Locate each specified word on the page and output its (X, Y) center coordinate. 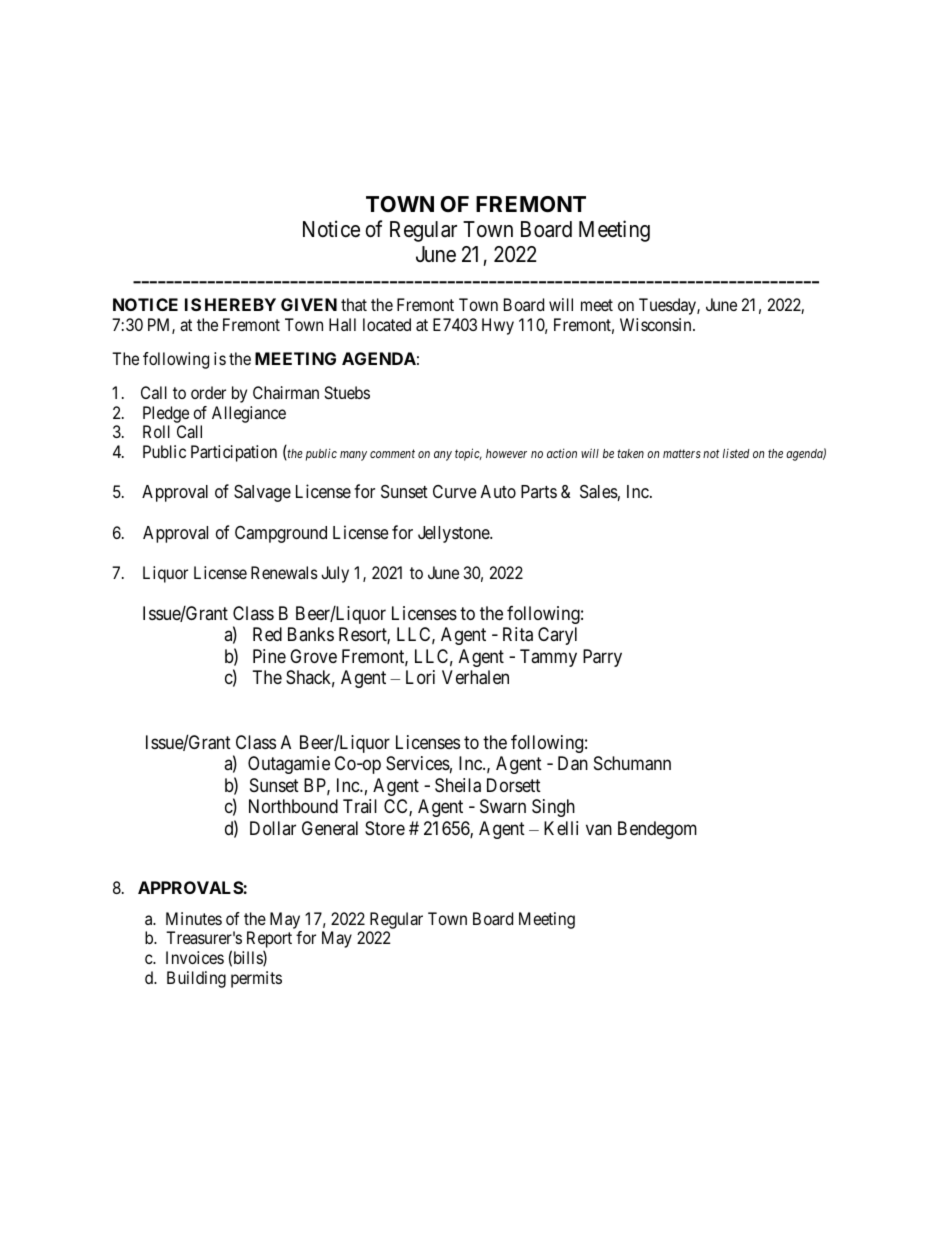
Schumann (632, 763)
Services (418, 763)
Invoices (195, 957)
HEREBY (240, 304)
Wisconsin (657, 324)
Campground (281, 534)
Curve (454, 491)
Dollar (273, 828)
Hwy (498, 326)
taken (630, 453)
